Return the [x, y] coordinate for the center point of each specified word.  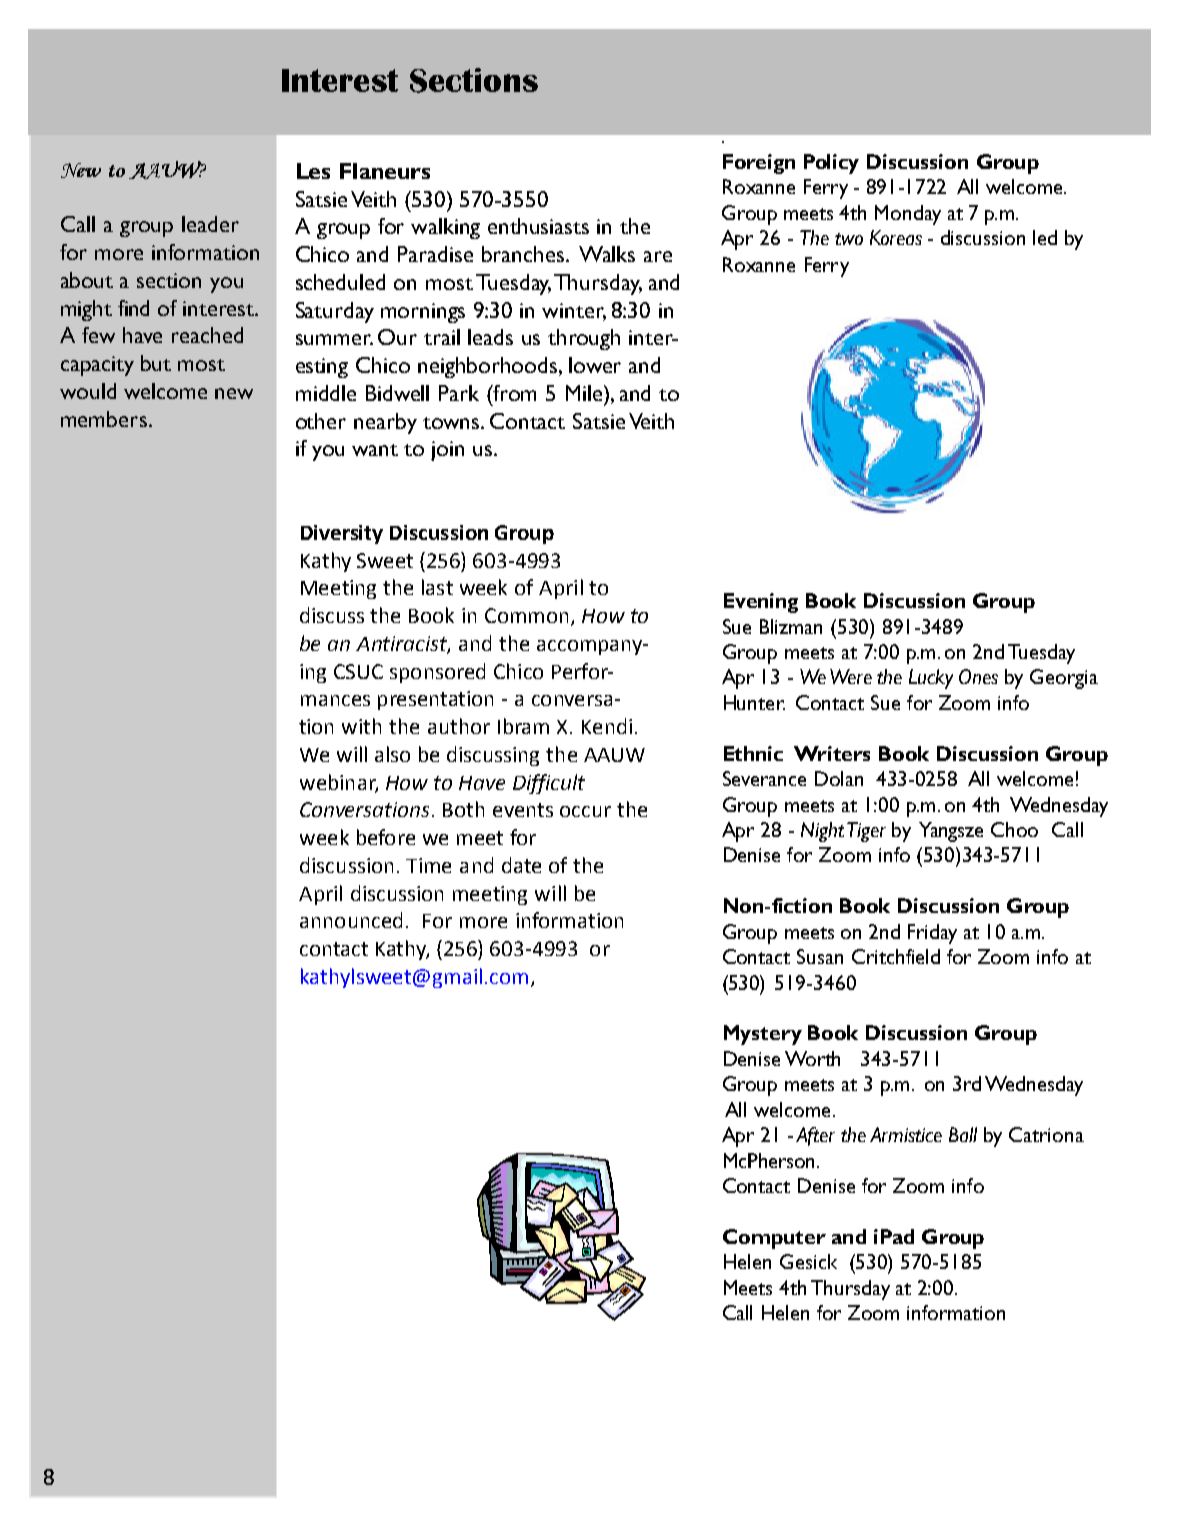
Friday [932, 934]
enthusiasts [538, 226]
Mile [585, 393]
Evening [761, 603]
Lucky [931, 679]
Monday [908, 215]
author [459, 726]
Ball [963, 1134]
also [392, 754]
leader [210, 224]
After [815, 1136]
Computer [774, 1239]
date [521, 865]
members [104, 419]
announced [351, 920]
